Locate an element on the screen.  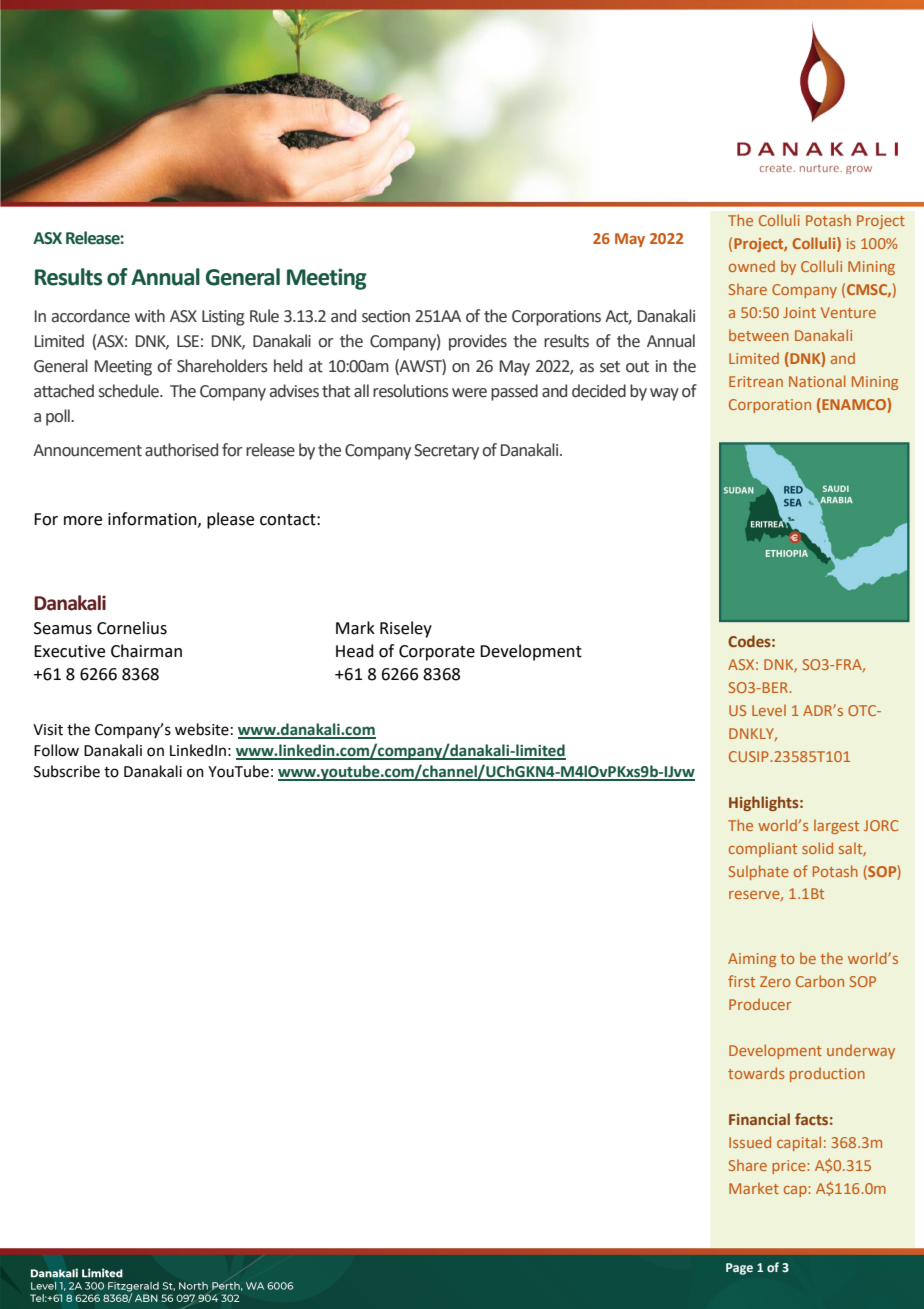
National is located at coordinates (817, 381).
